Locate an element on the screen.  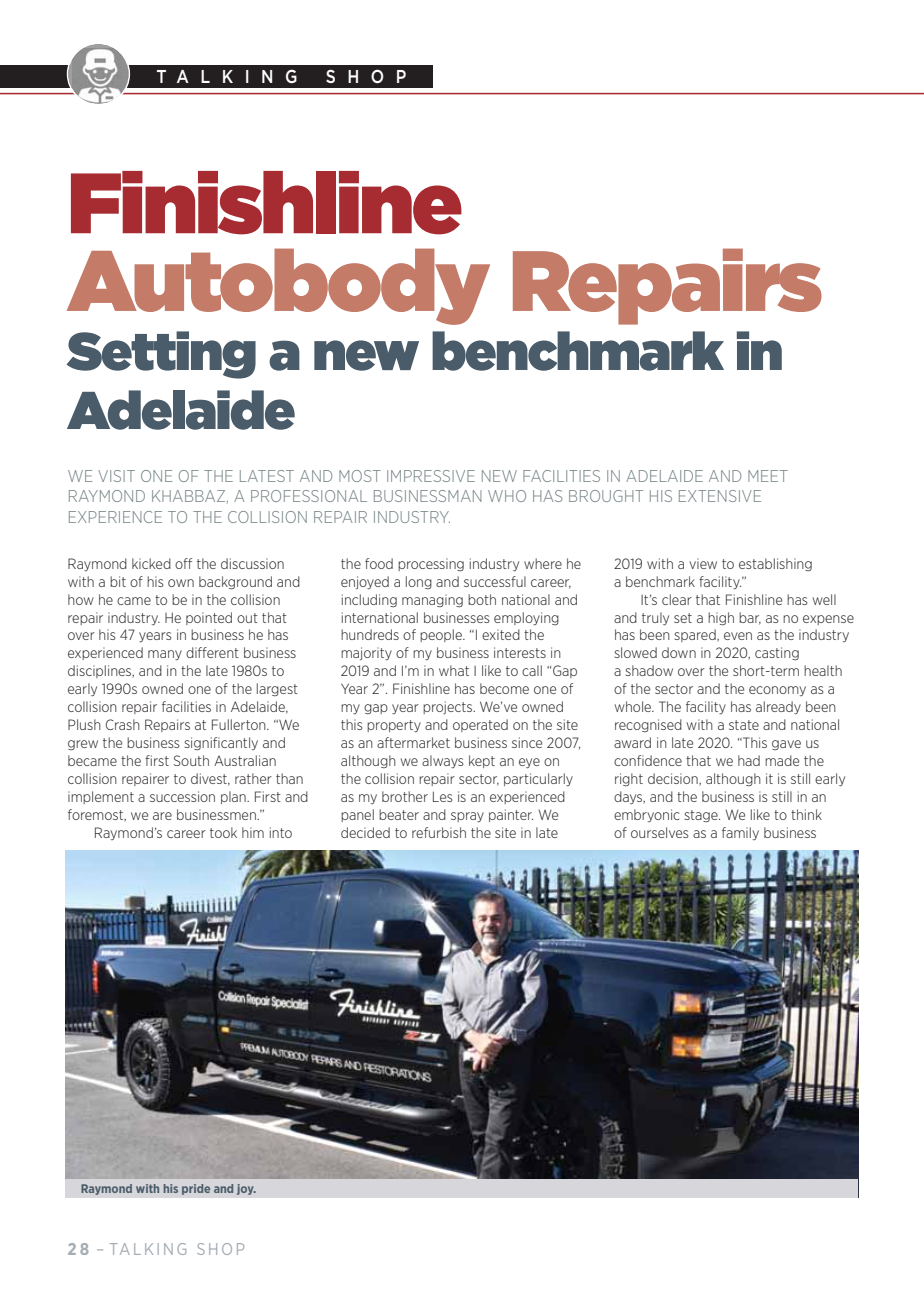
pride is located at coordinates (196, 1189).
